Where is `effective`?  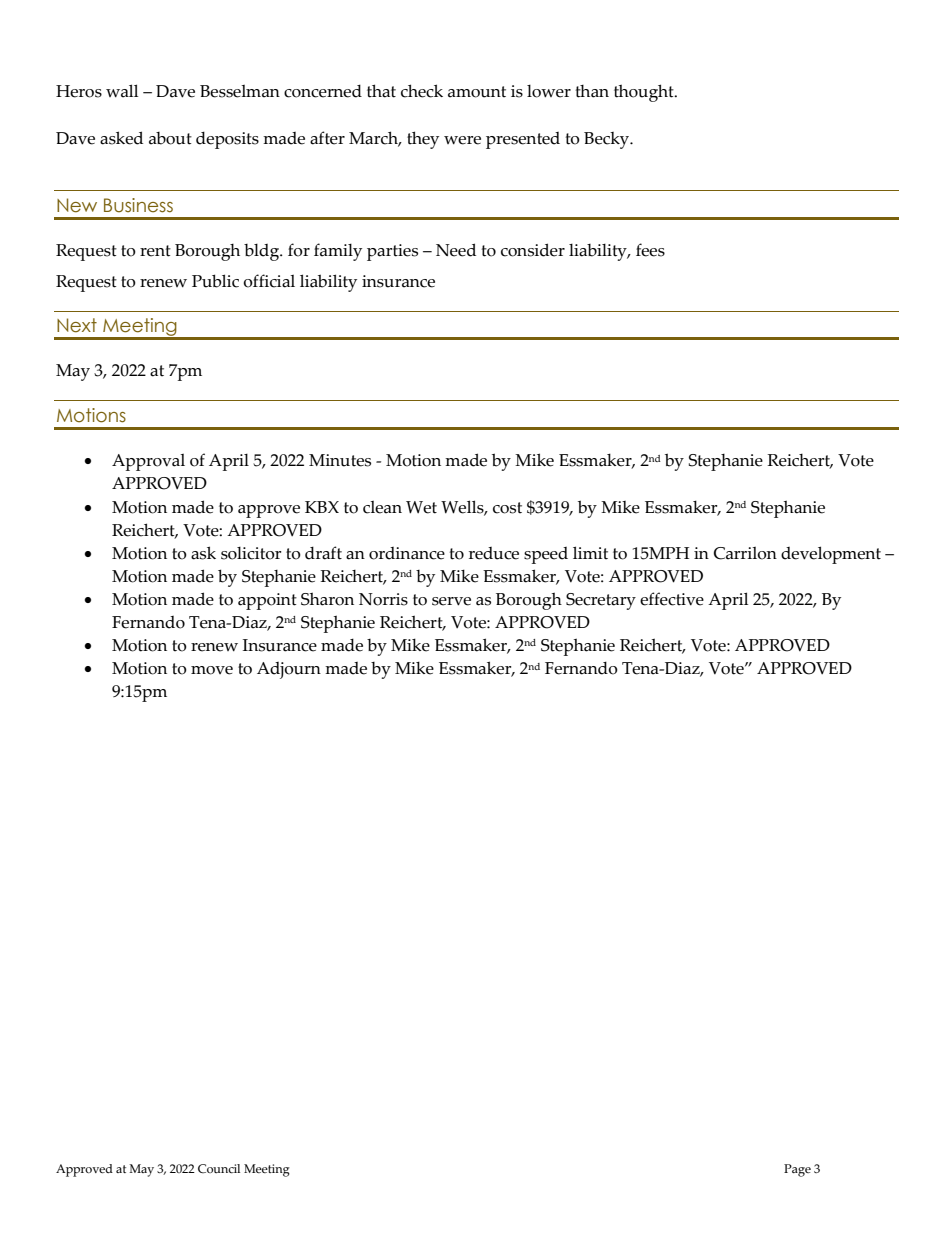
effective is located at coordinates (672, 599).
